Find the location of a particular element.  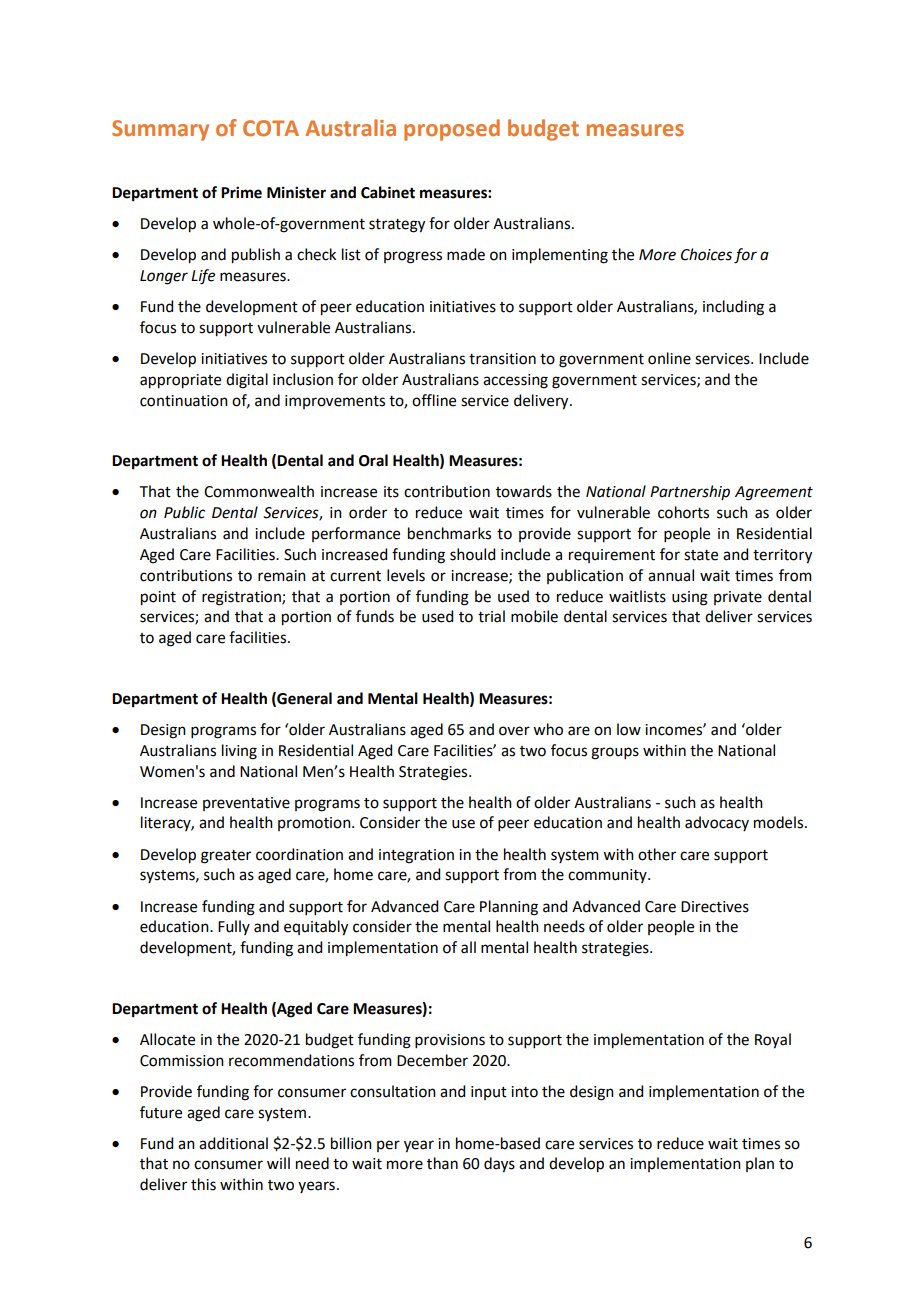

proposed is located at coordinates (452, 130).
